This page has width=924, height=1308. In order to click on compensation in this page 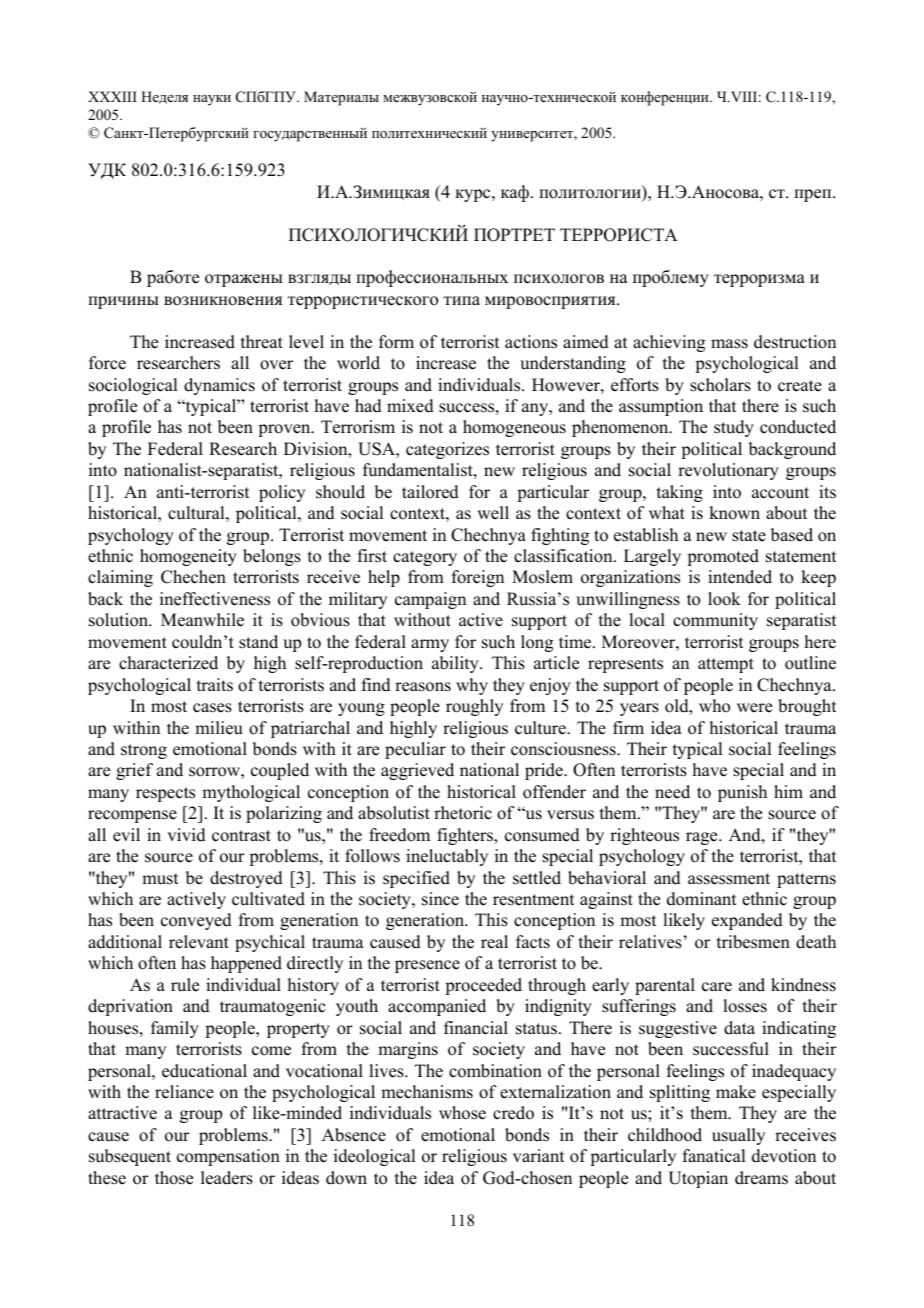, I will do `click(228, 1157)`.
